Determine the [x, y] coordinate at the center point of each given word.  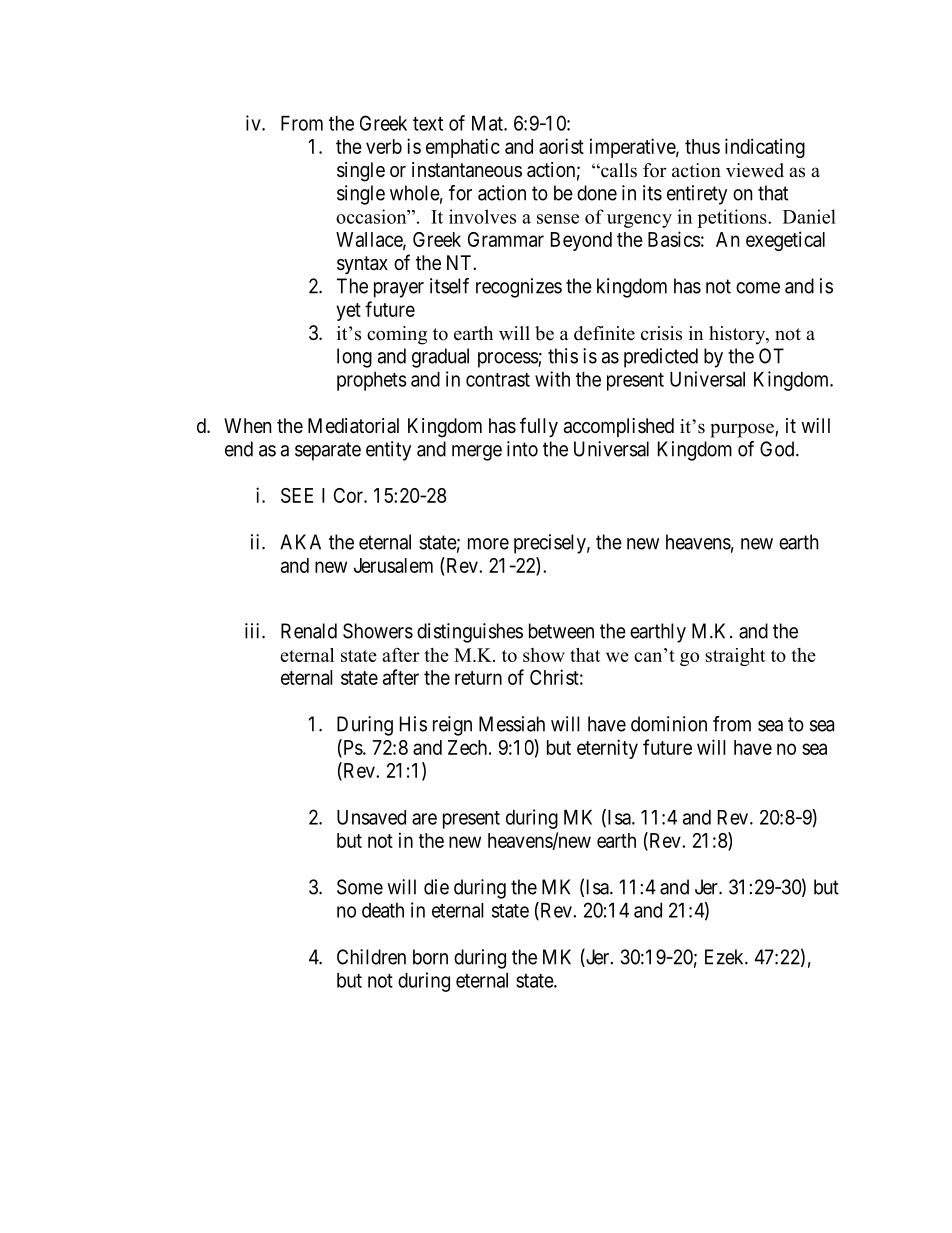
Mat [488, 123]
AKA [300, 542]
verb [384, 146]
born [430, 957]
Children [371, 957]
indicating [765, 148]
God [778, 449]
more [488, 544]
